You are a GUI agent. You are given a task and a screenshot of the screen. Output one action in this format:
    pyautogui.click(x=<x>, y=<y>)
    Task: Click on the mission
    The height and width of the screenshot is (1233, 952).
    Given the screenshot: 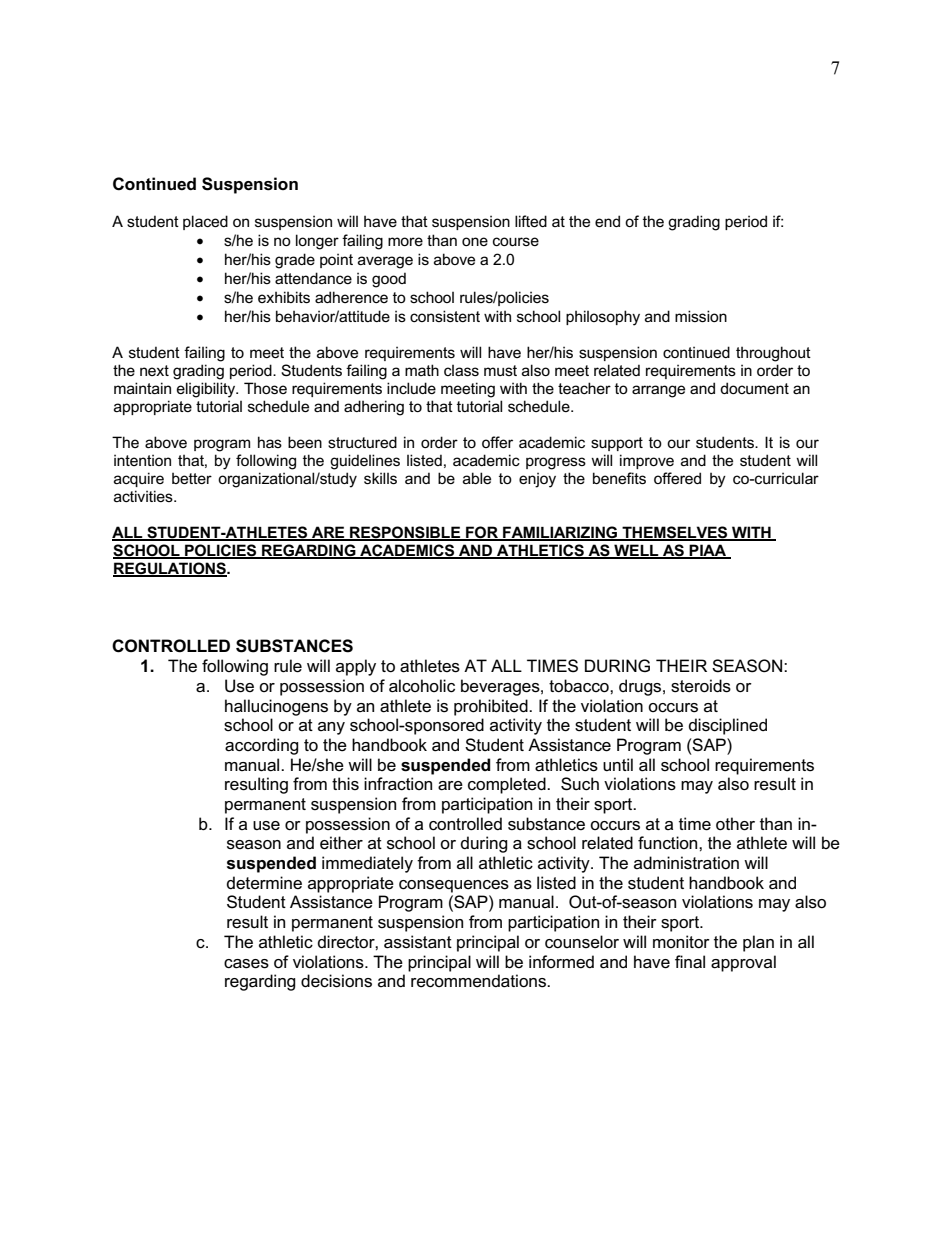 What is the action you would take?
    pyautogui.click(x=701, y=316)
